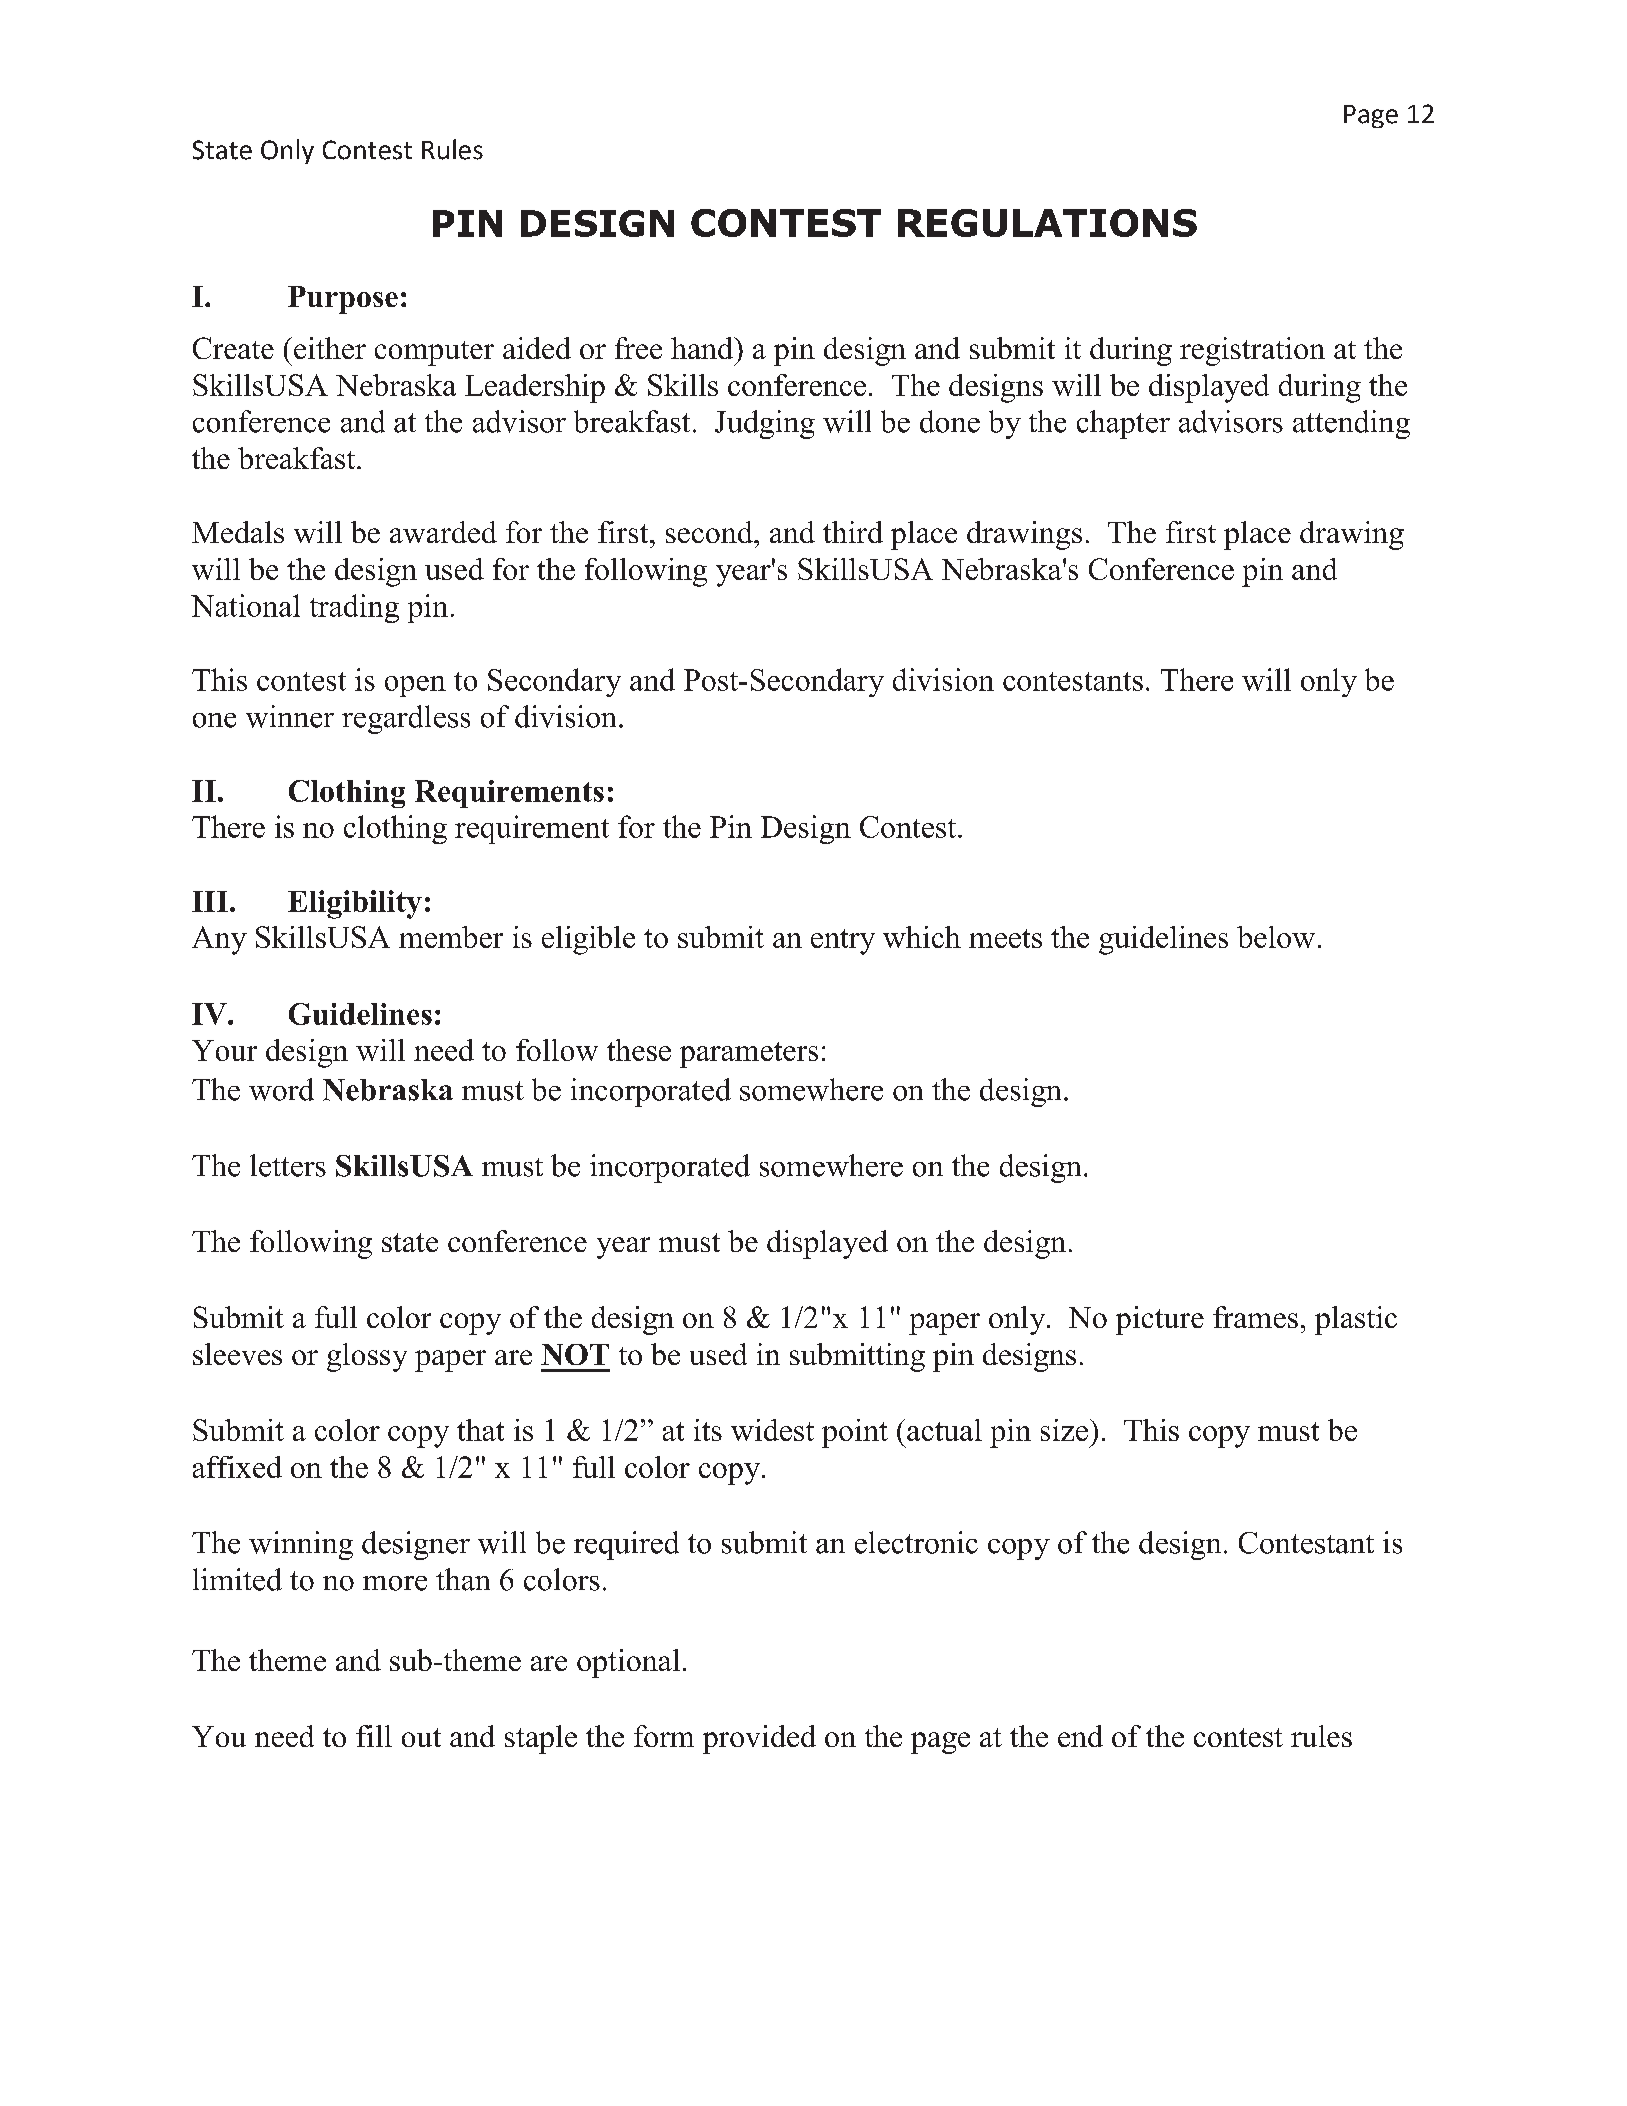  I want to click on hand, so click(703, 348).
